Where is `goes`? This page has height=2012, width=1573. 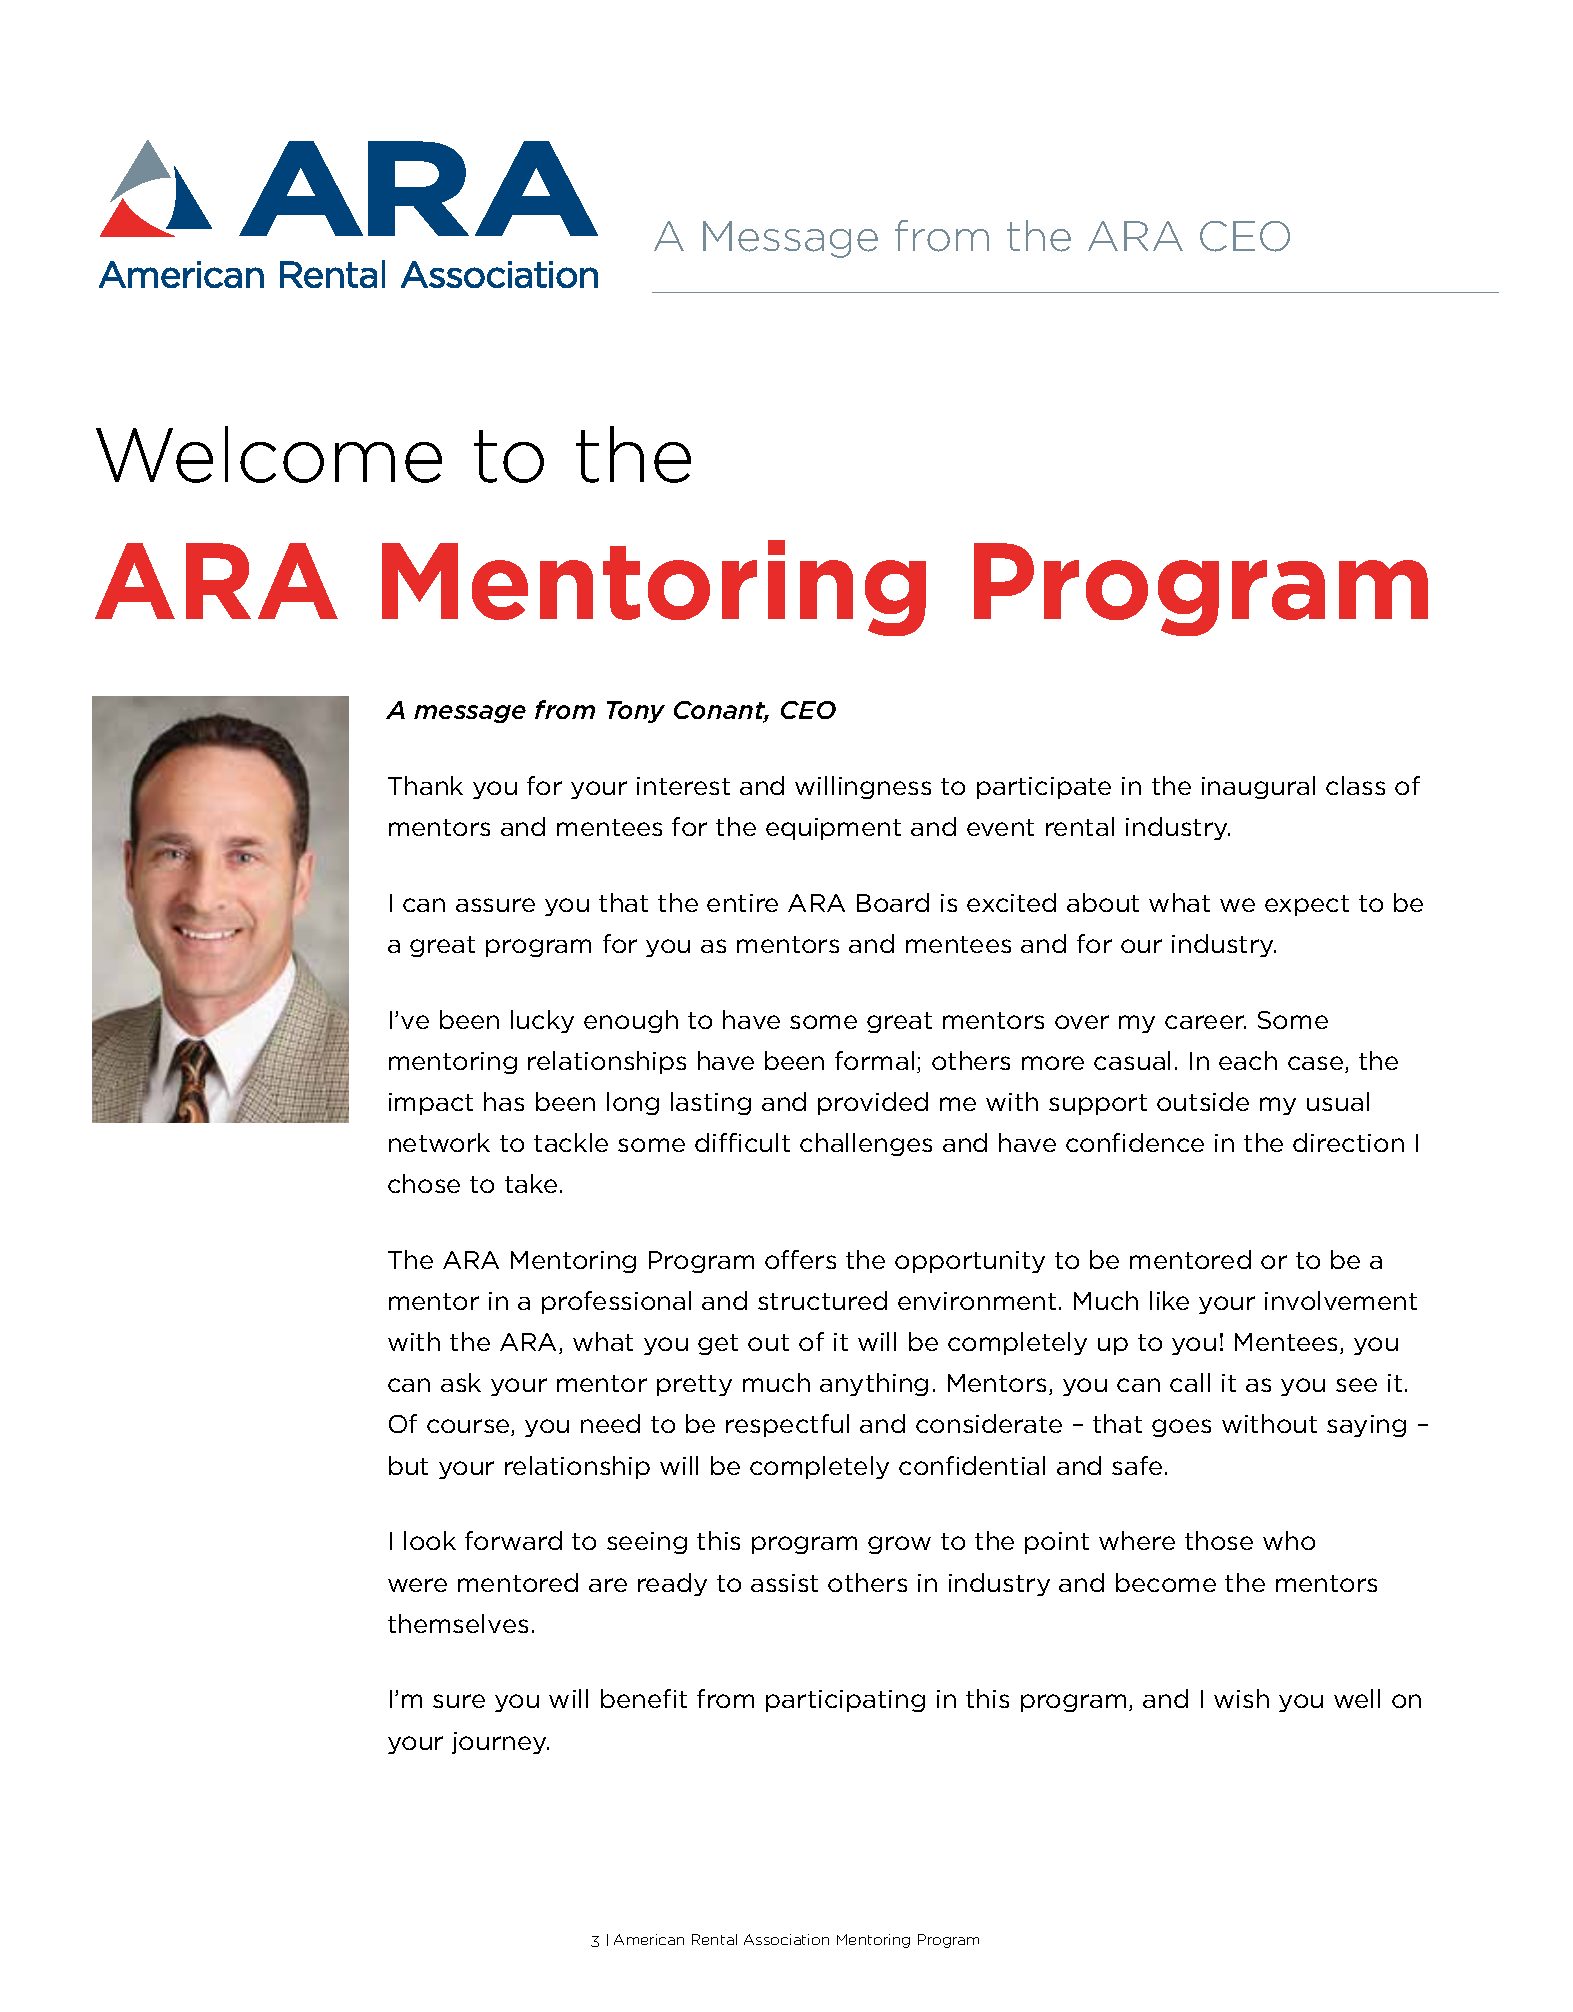 goes is located at coordinates (1181, 1428).
